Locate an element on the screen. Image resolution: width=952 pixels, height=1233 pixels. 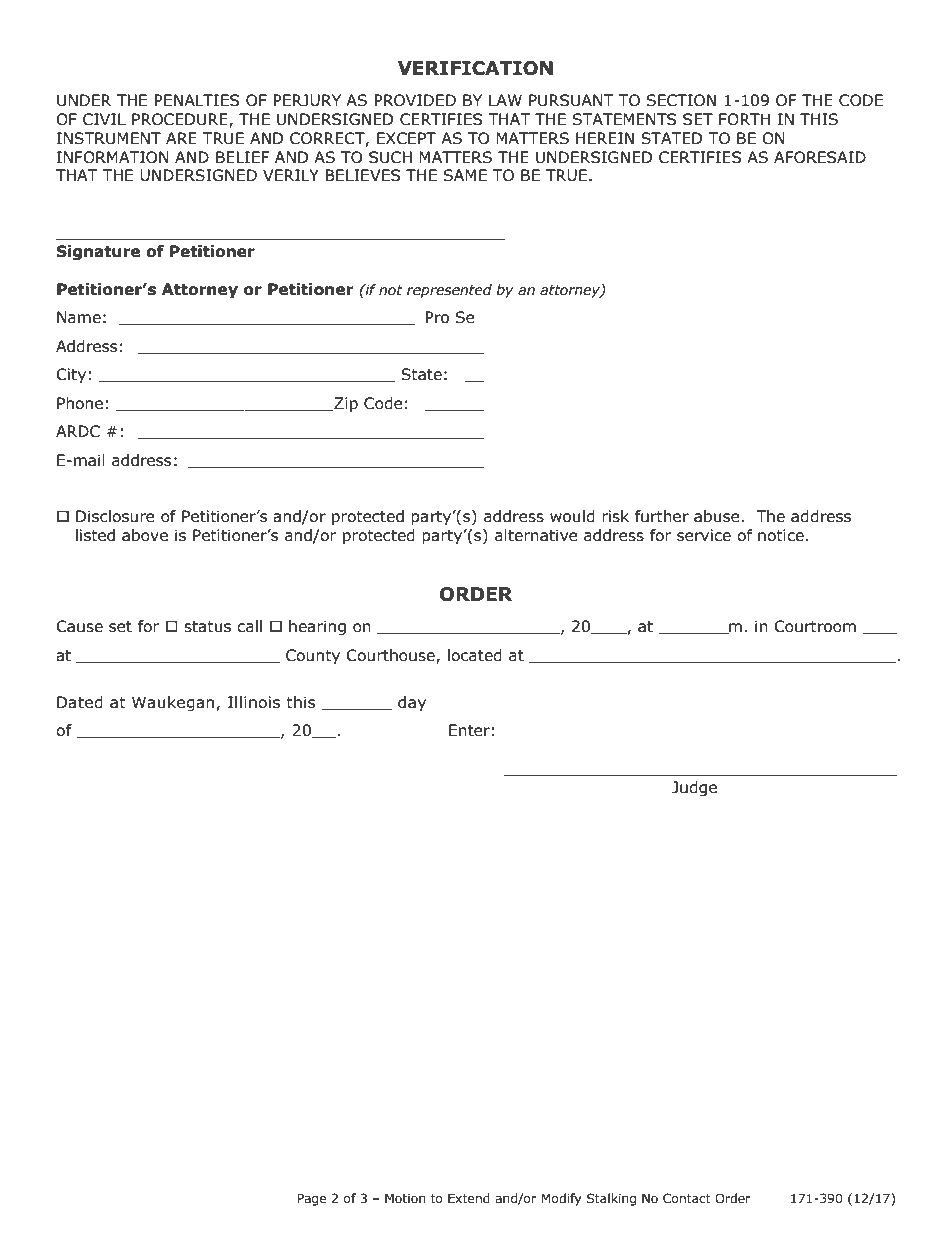
located is located at coordinates (475, 655).
